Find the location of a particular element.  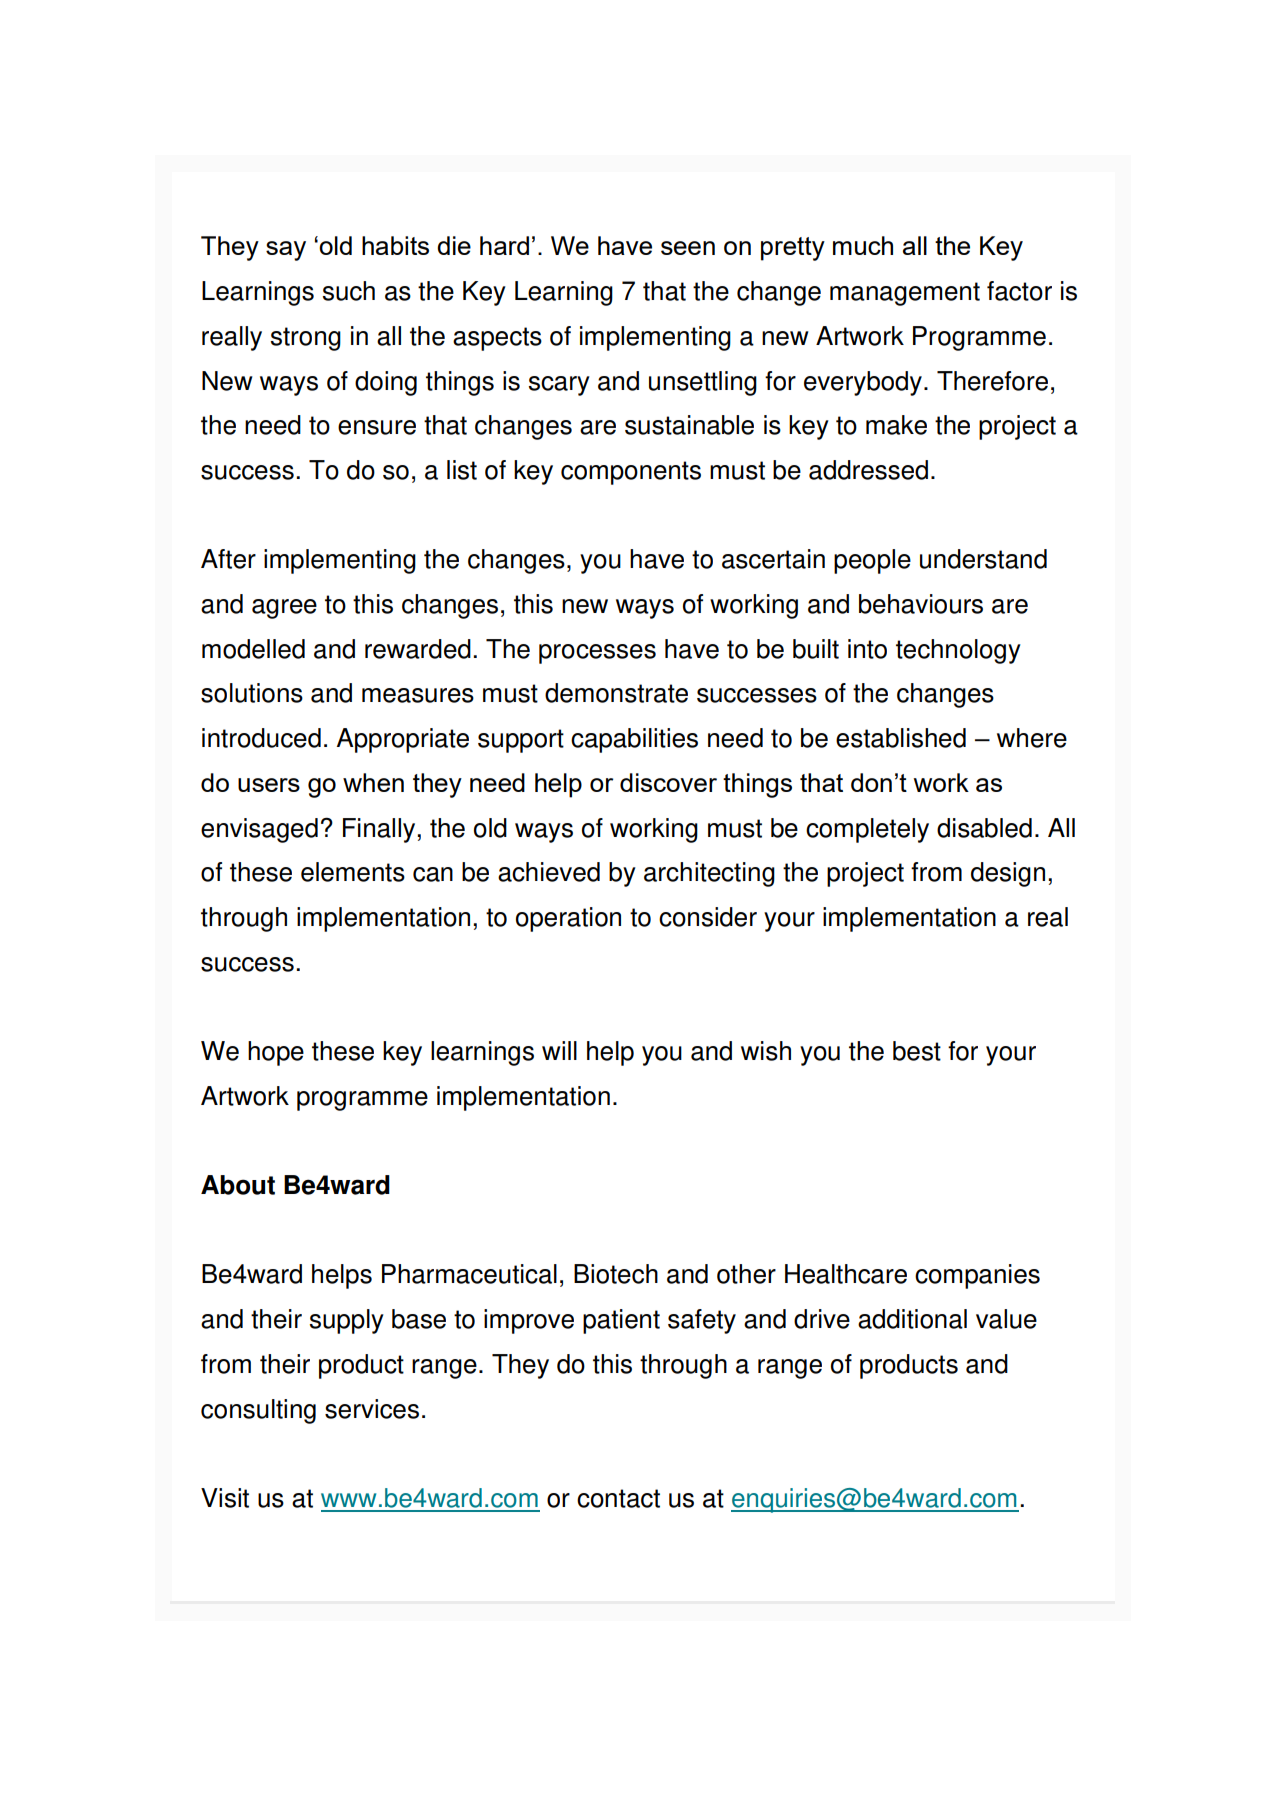

elements is located at coordinates (353, 872).
